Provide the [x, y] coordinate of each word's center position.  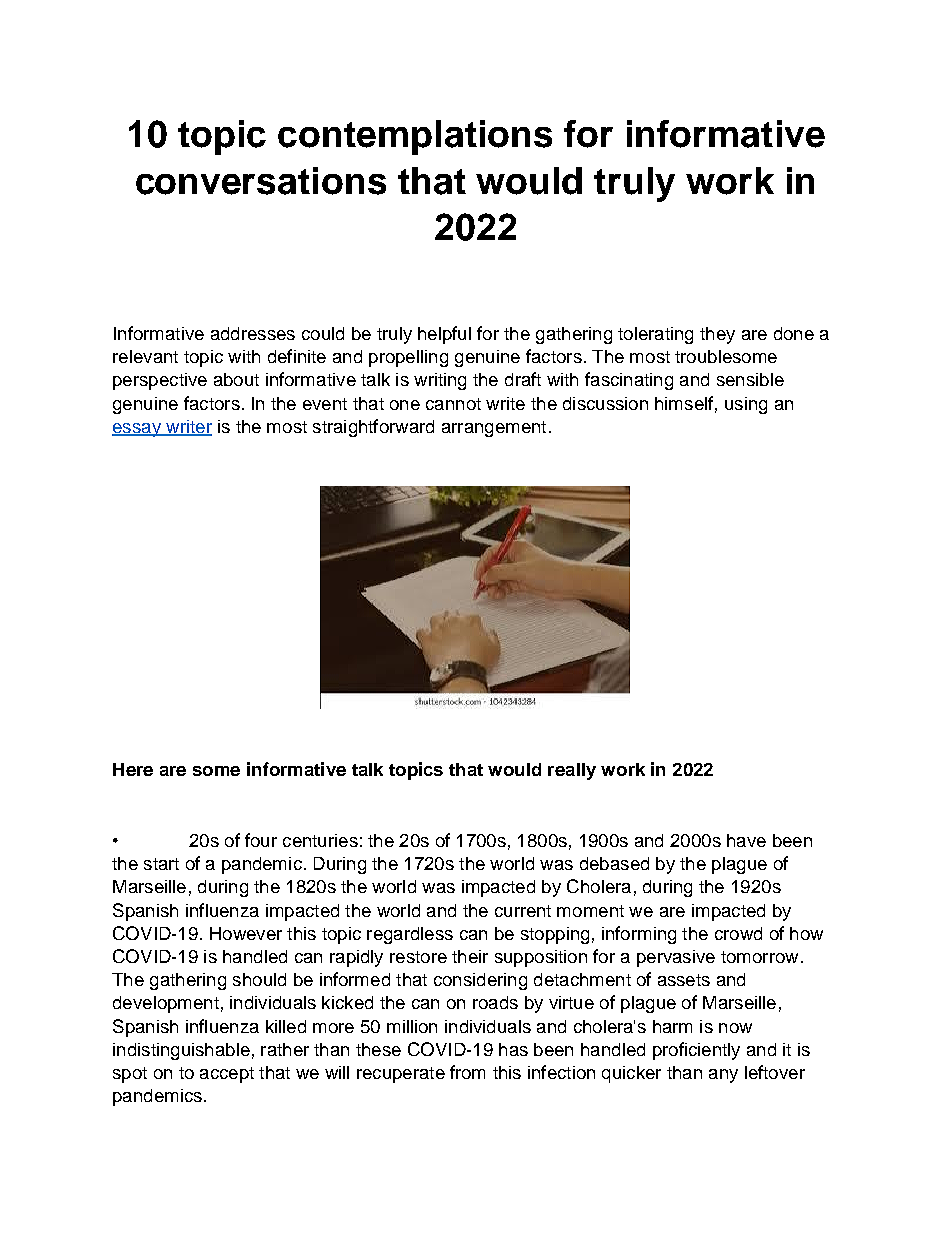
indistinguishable [181, 1051]
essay [137, 430]
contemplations [415, 137]
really [572, 771]
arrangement [494, 429]
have [746, 840]
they [717, 335]
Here [133, 769]
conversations [261, 181]
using [746, 405]
